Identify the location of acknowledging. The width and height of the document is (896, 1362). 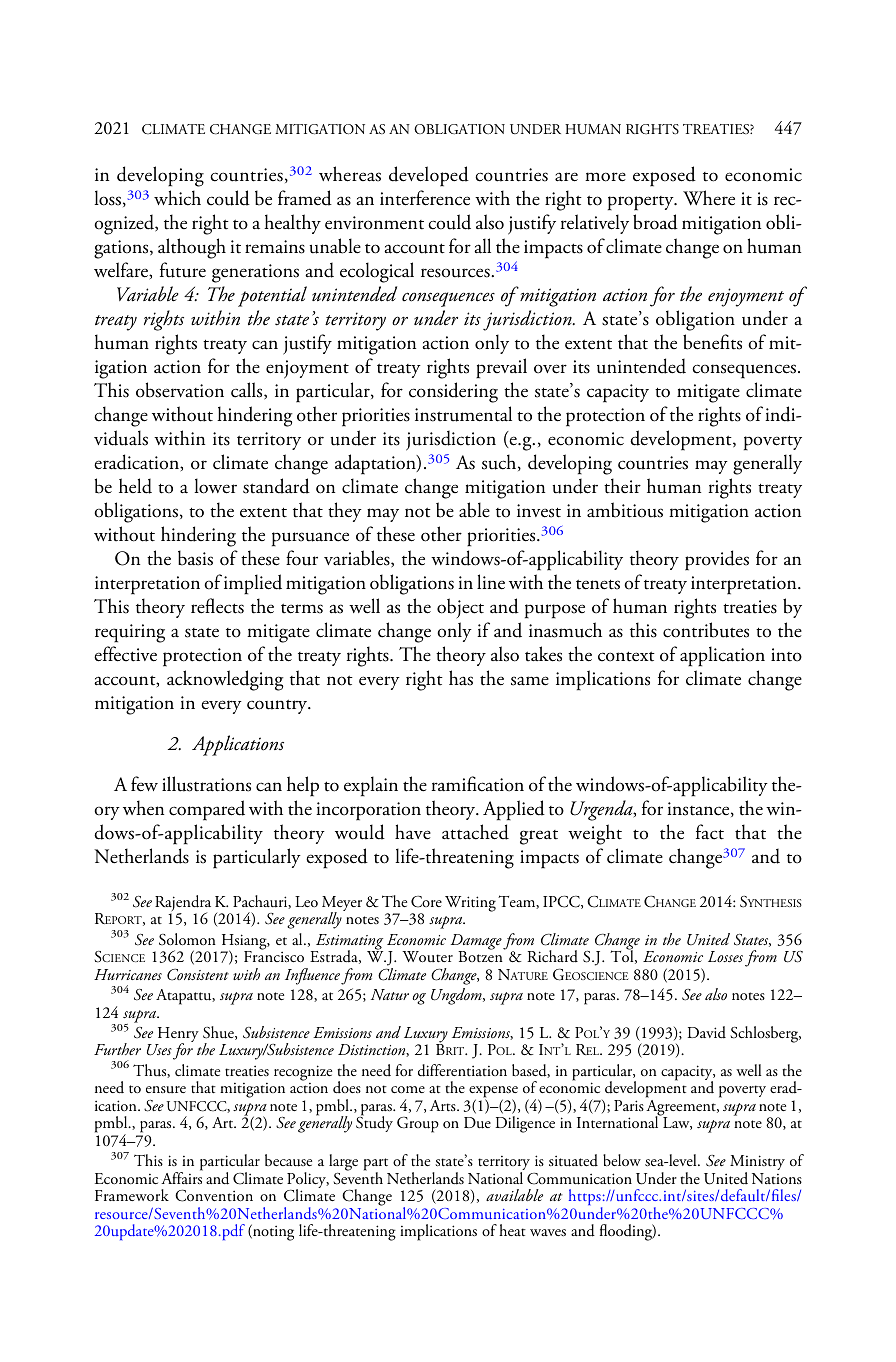
(225, 680).
